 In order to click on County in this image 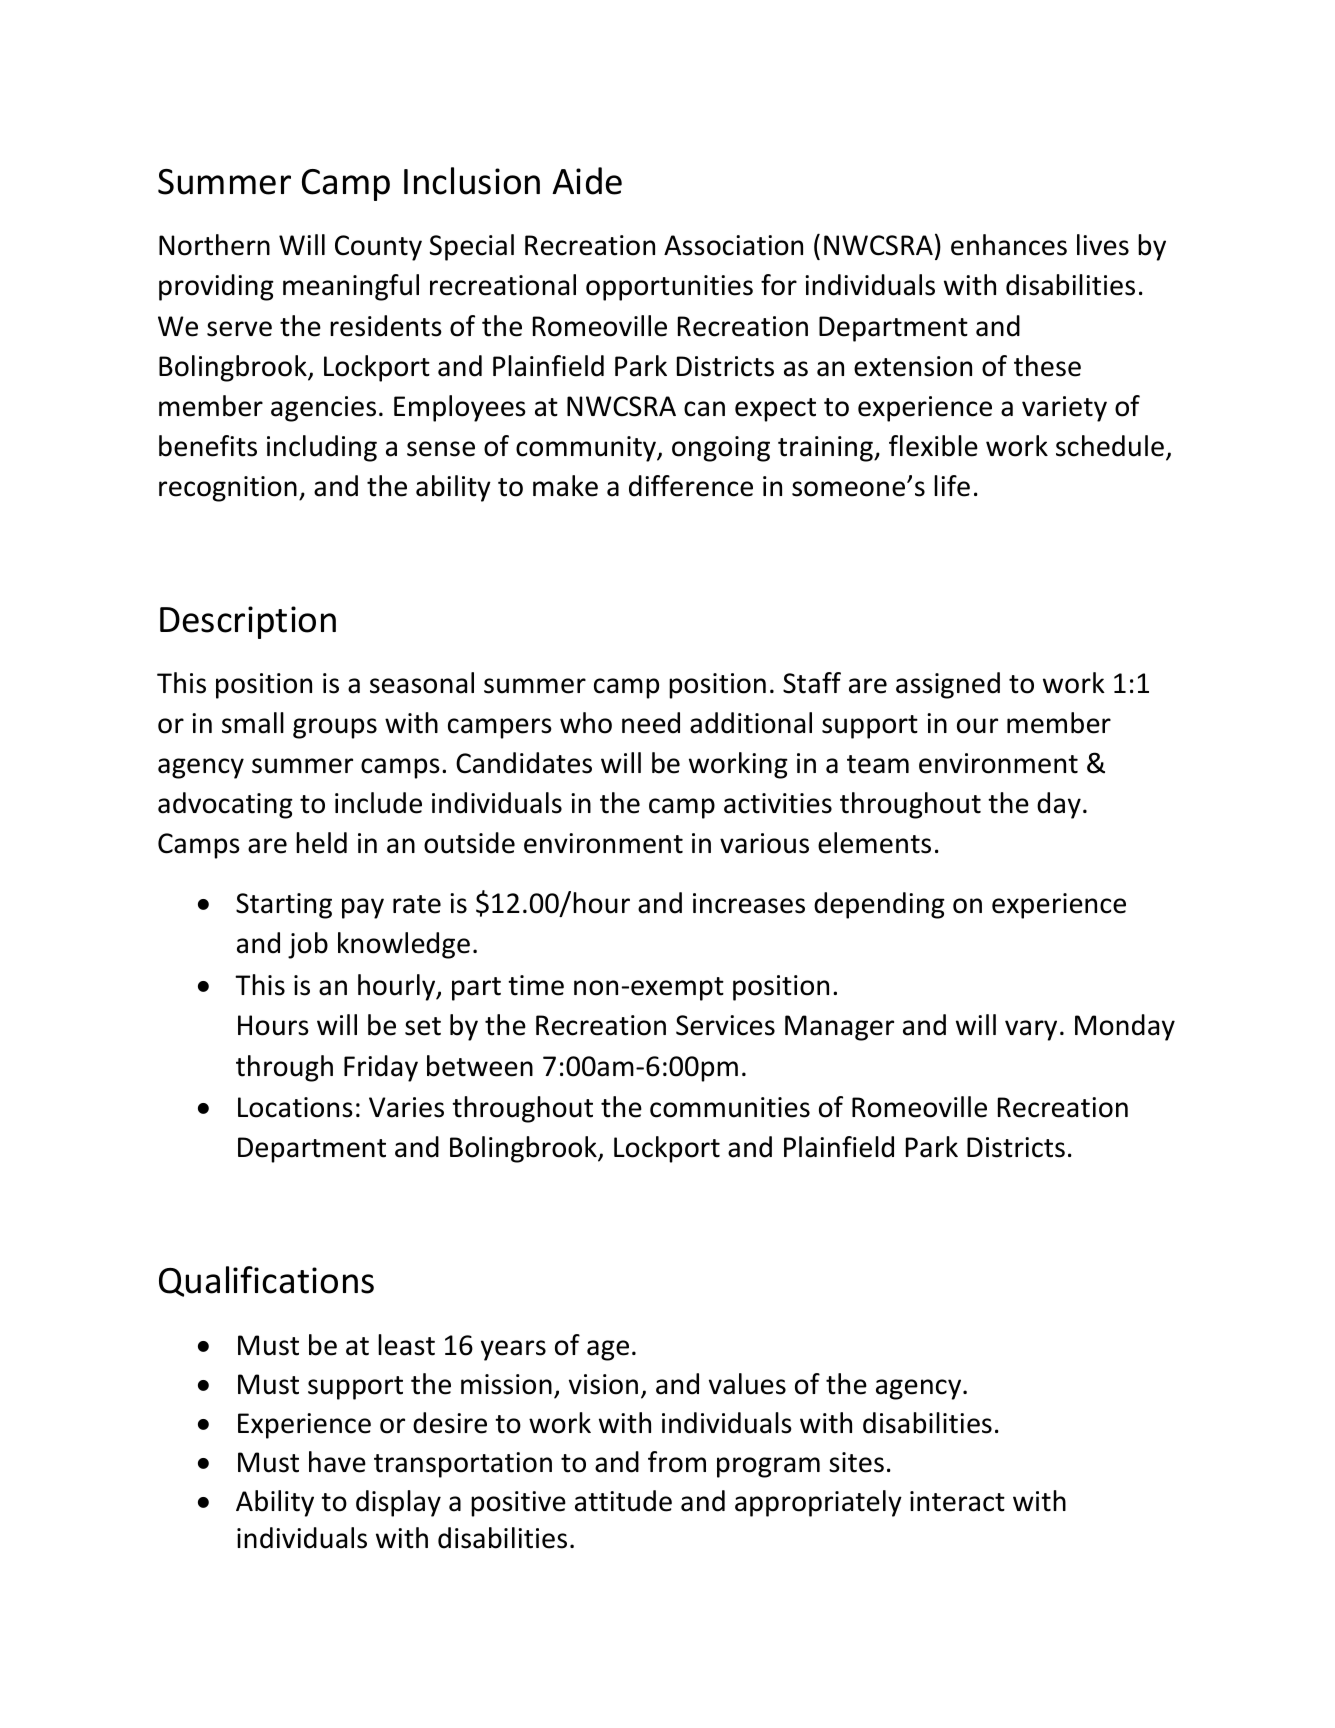, I will do `click(378, 248)`.
